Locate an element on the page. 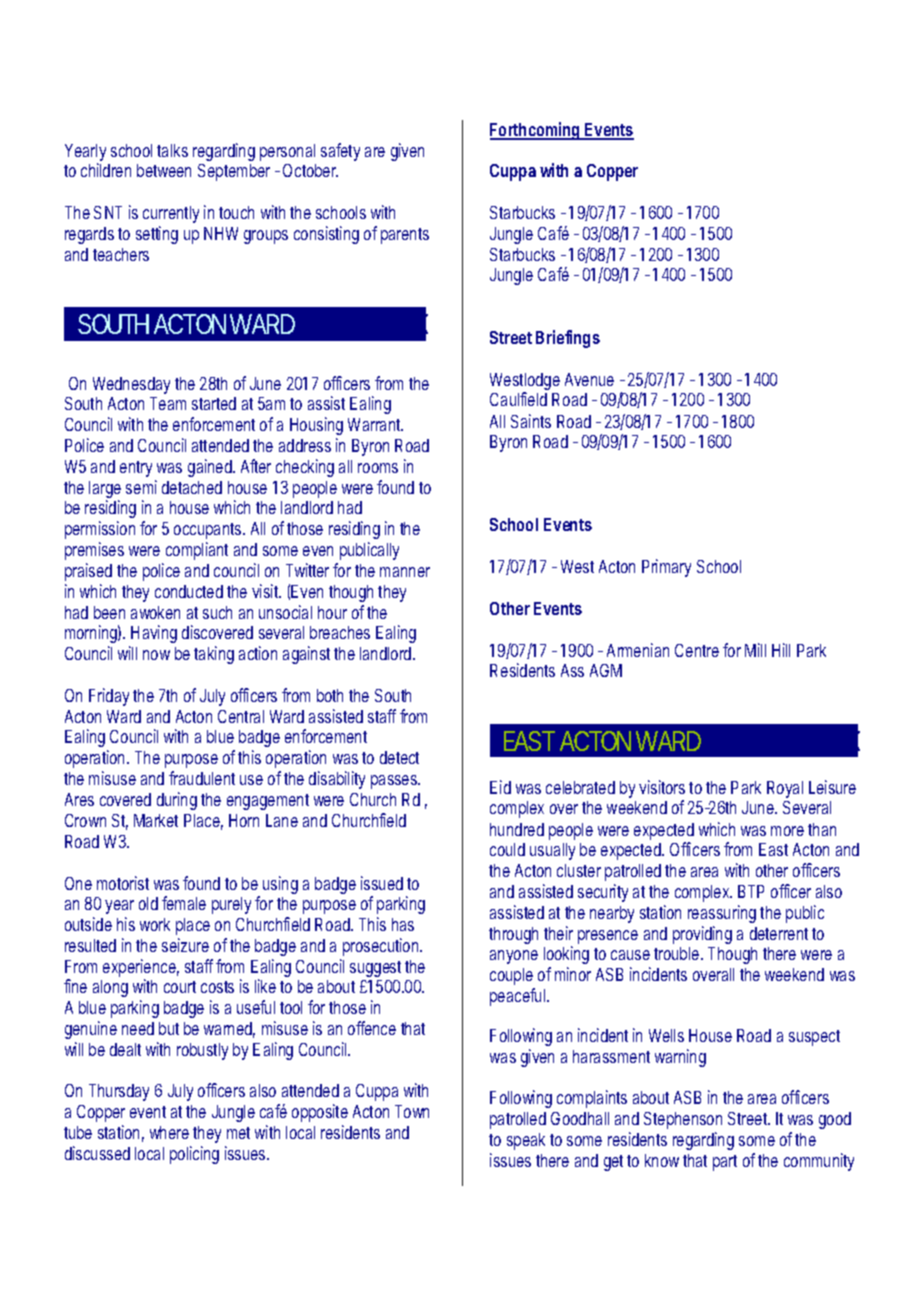 Image resolution: width=924 pixels, height=1308 pixels. morning is located at coordinates (93, 636).
